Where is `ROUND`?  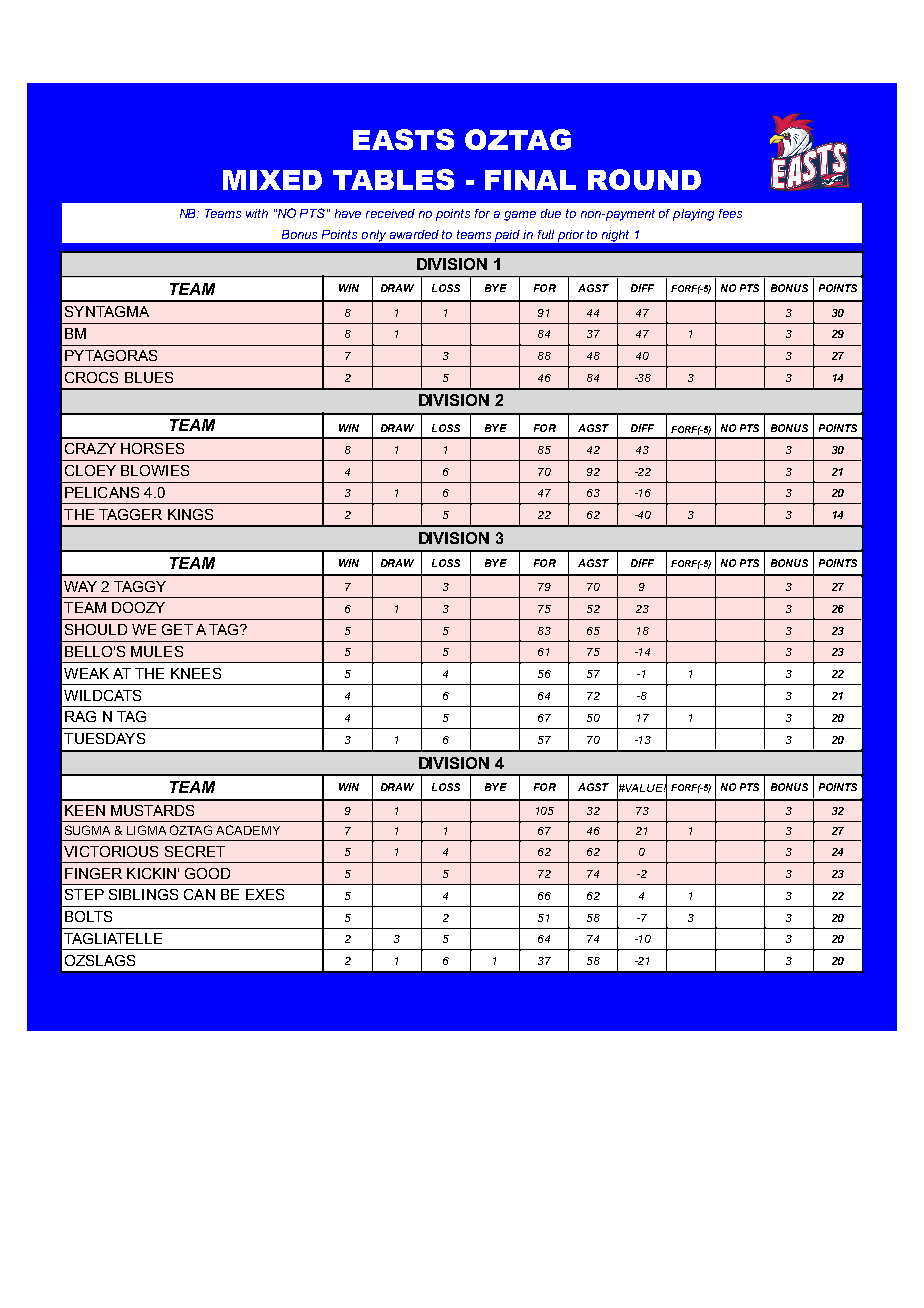 ROUND is located at coordinates (644, 179).
